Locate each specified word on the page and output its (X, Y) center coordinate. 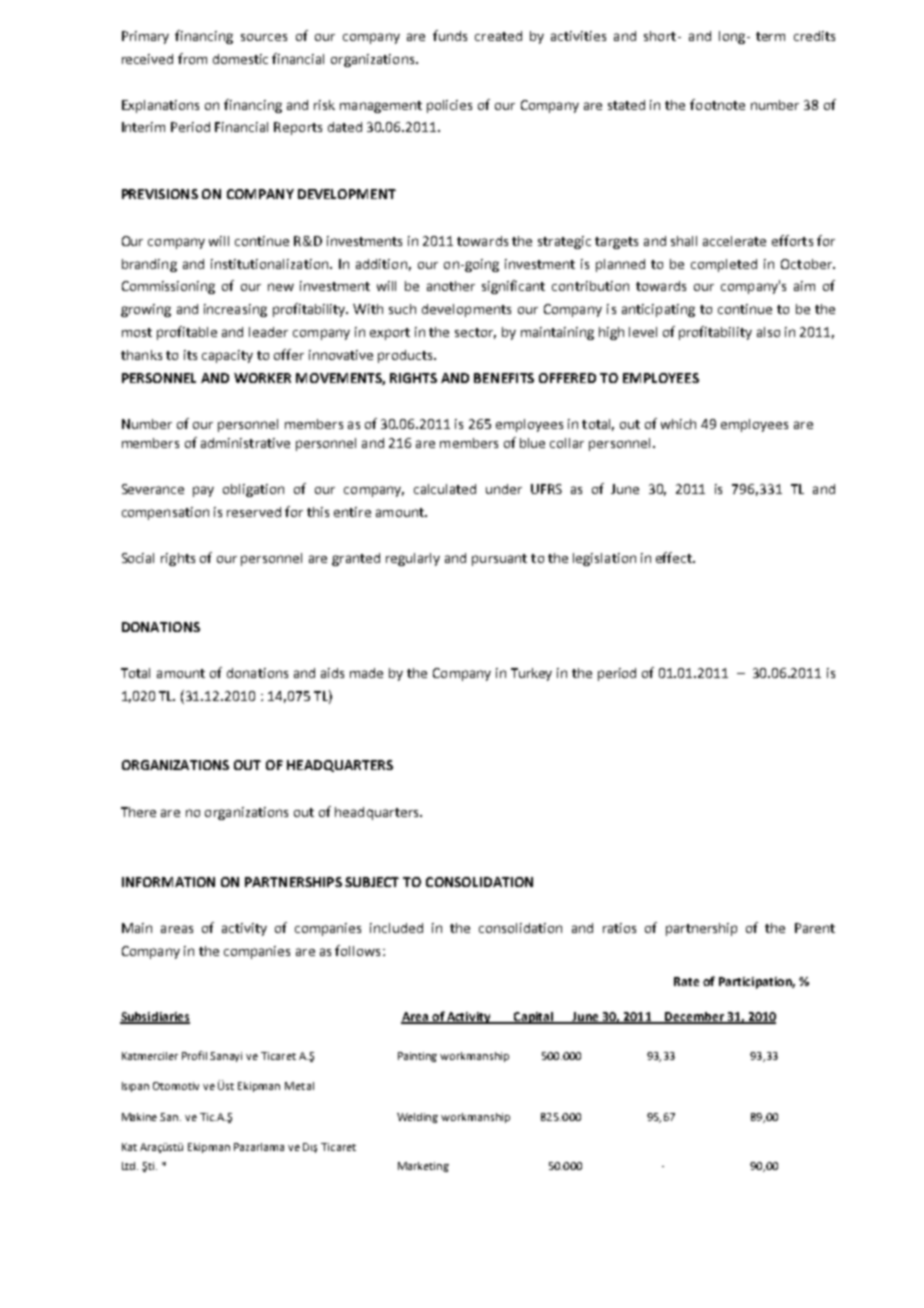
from (192, 58)
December (694, 1018)
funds (450, 35)
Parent (815, 928)
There (138, 812)
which (678, 424)
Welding (417, 1118)
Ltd (130, 1166)
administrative (245, 443)
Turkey (531, 674)
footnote (717, 104)
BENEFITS (504, 378)
